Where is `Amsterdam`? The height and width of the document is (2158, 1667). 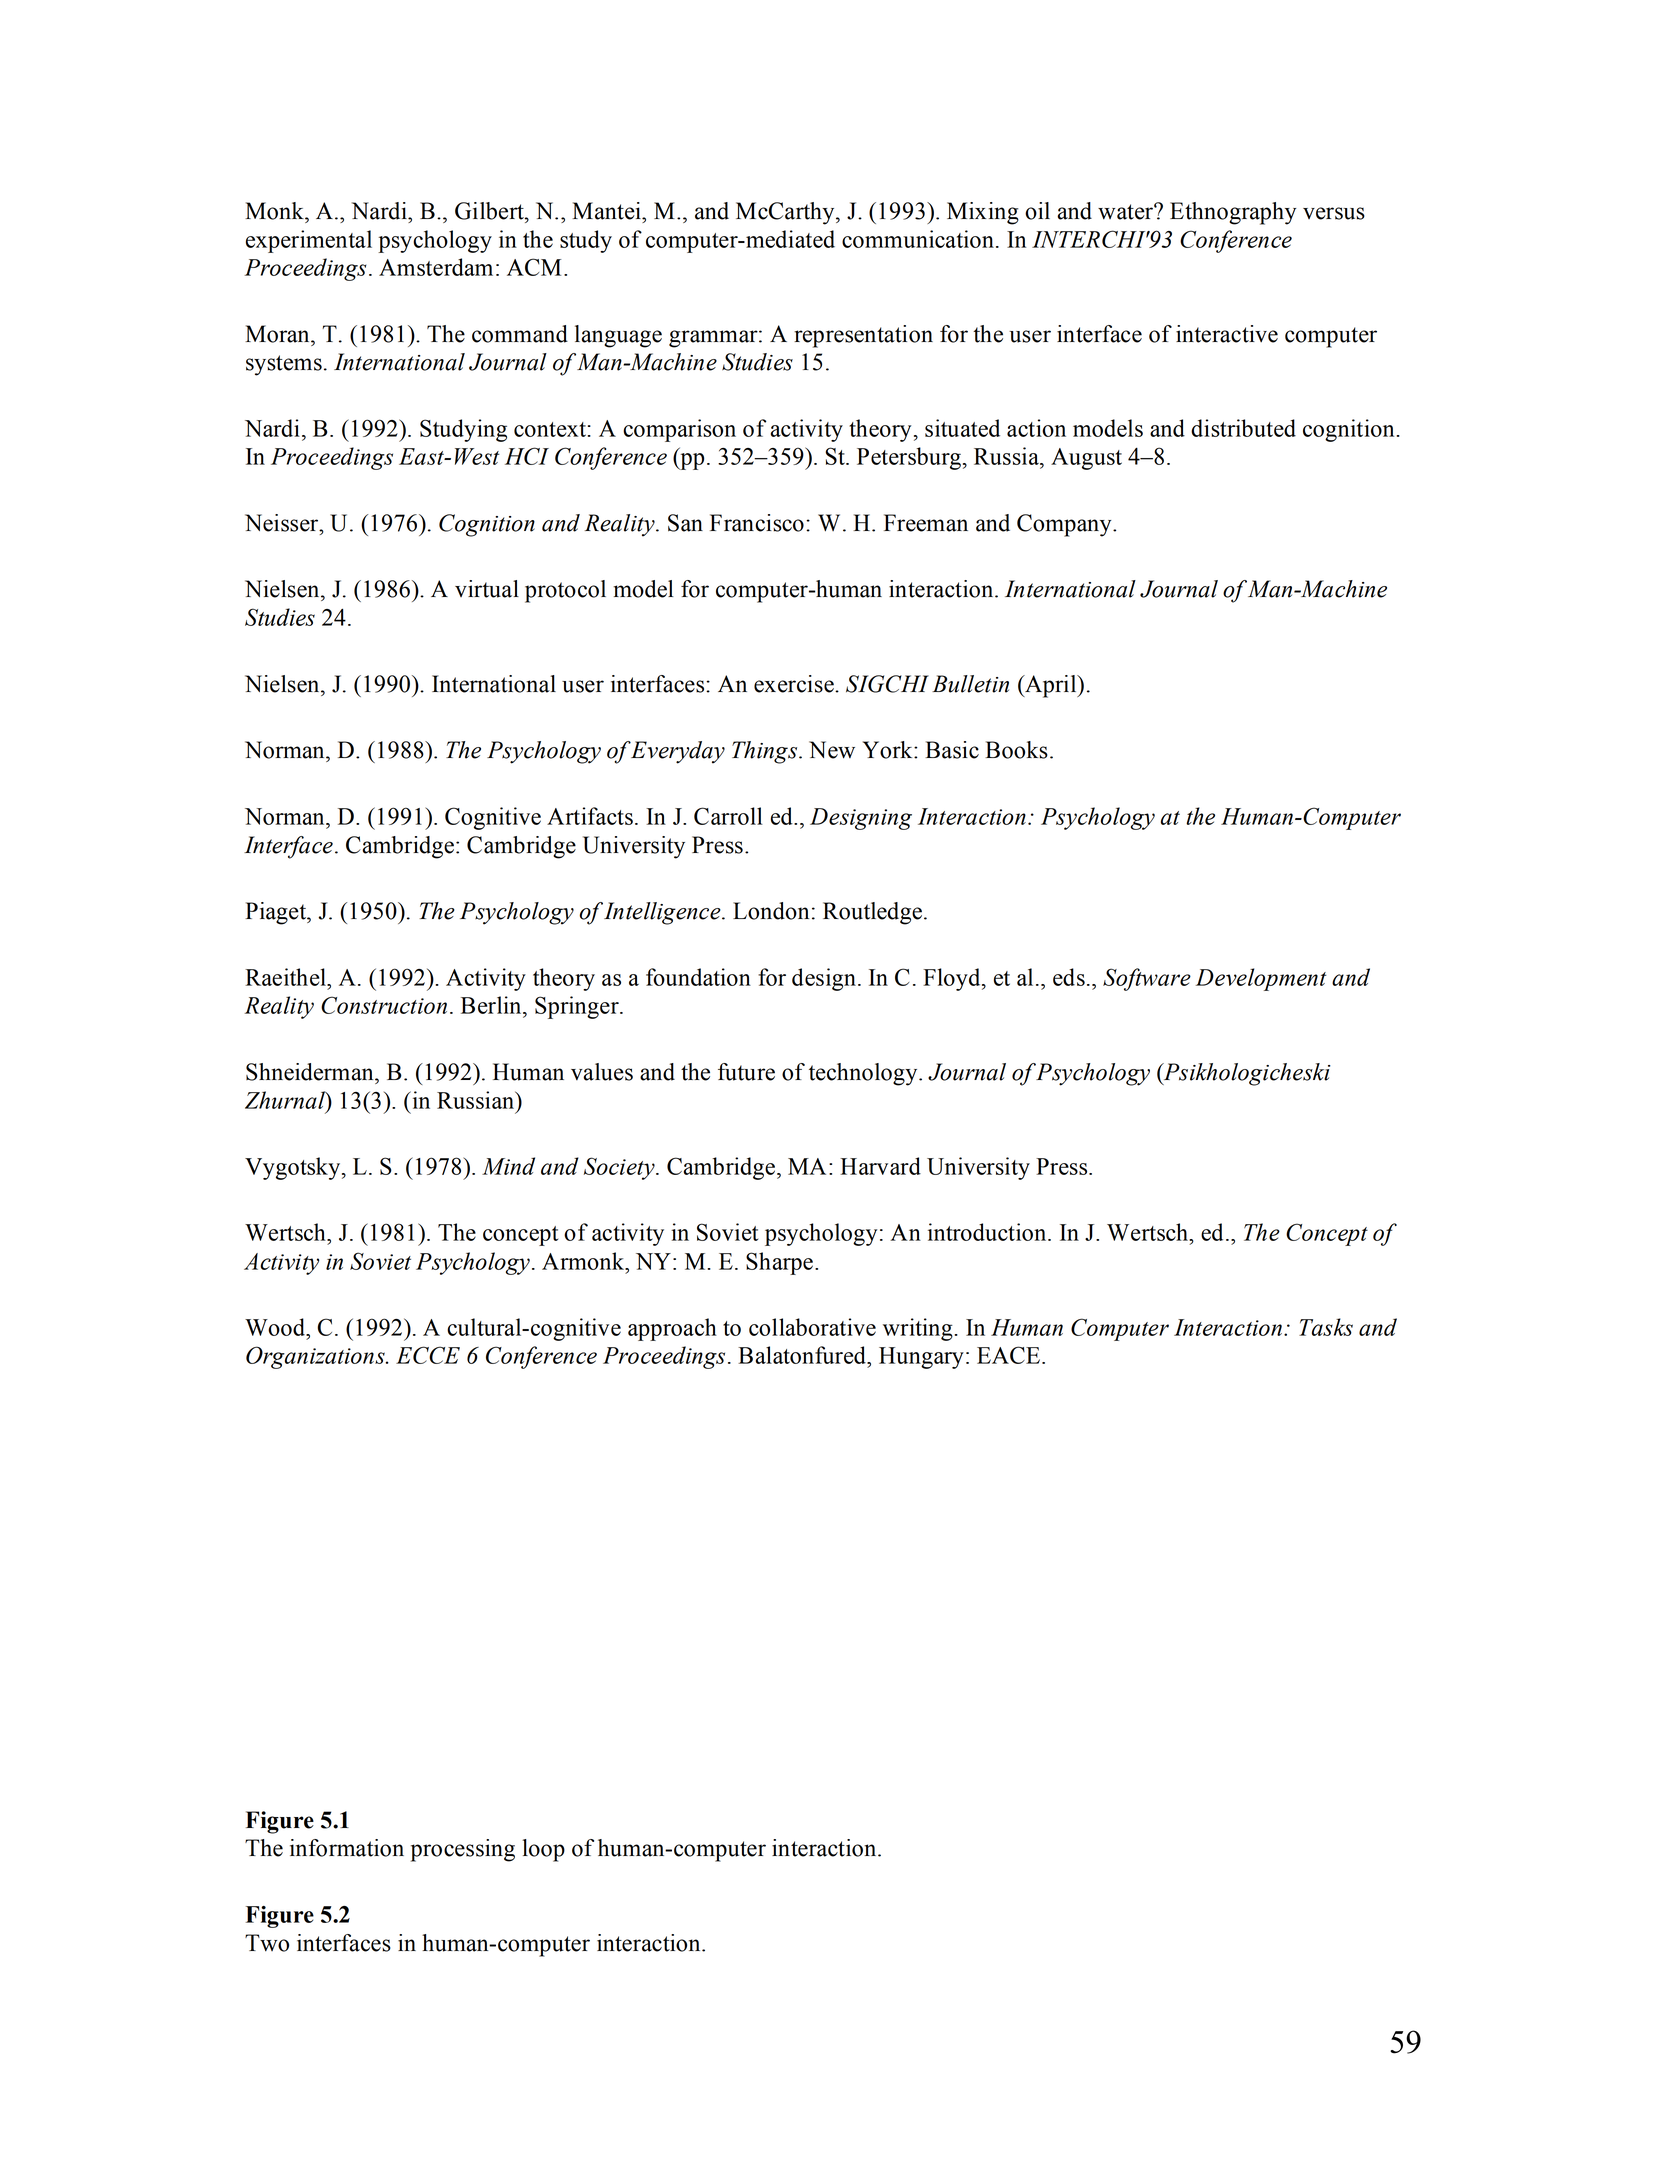 Amsterdam is located at coordinates (436, 267).
